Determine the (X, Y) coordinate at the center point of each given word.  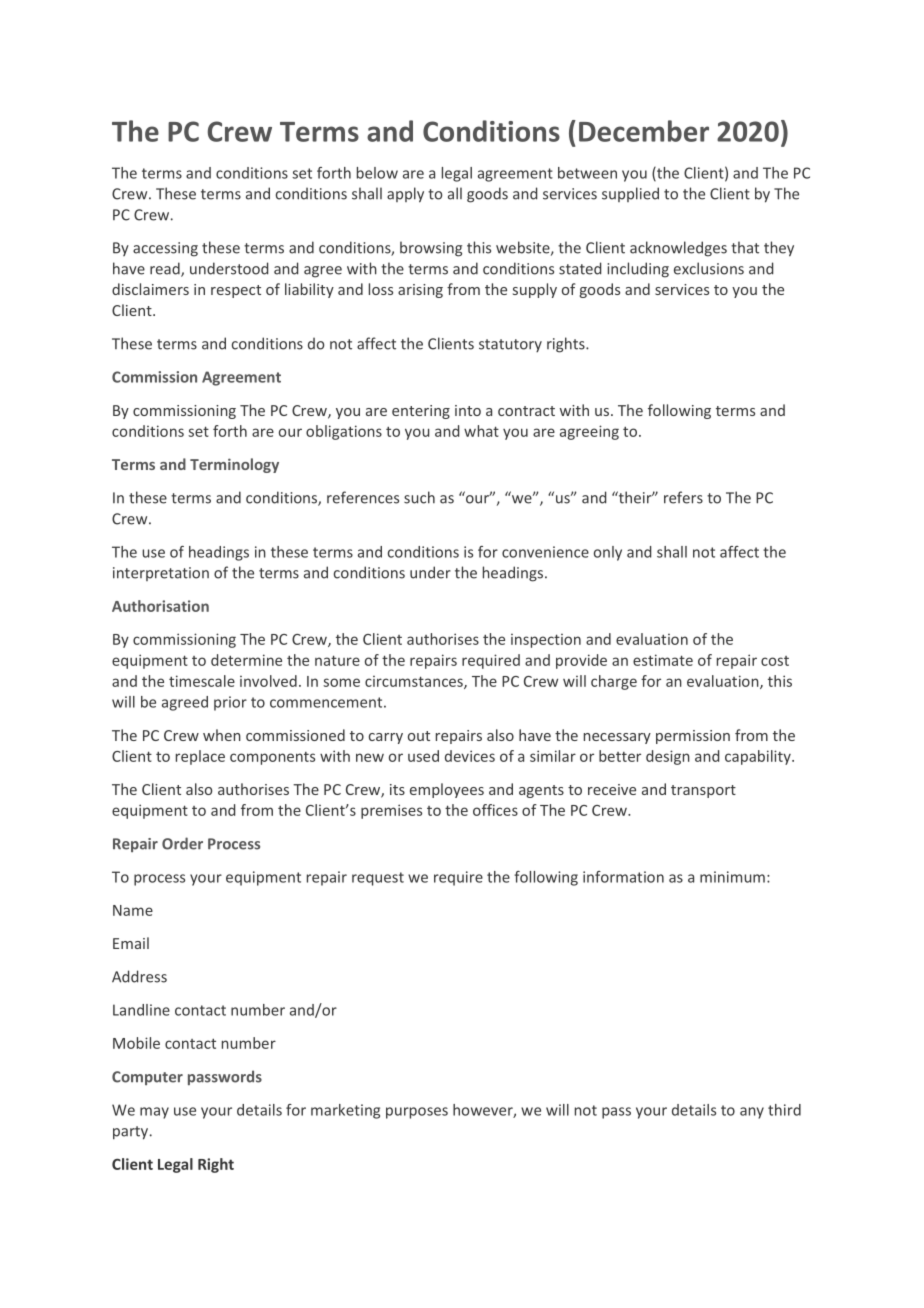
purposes (417, 1113)
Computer (147, 1078)
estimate (663, 660)
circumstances (415, 682)
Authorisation (160, 606)
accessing (165, 249)
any (752, 1113)
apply (405, 195)
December (644, 131)
